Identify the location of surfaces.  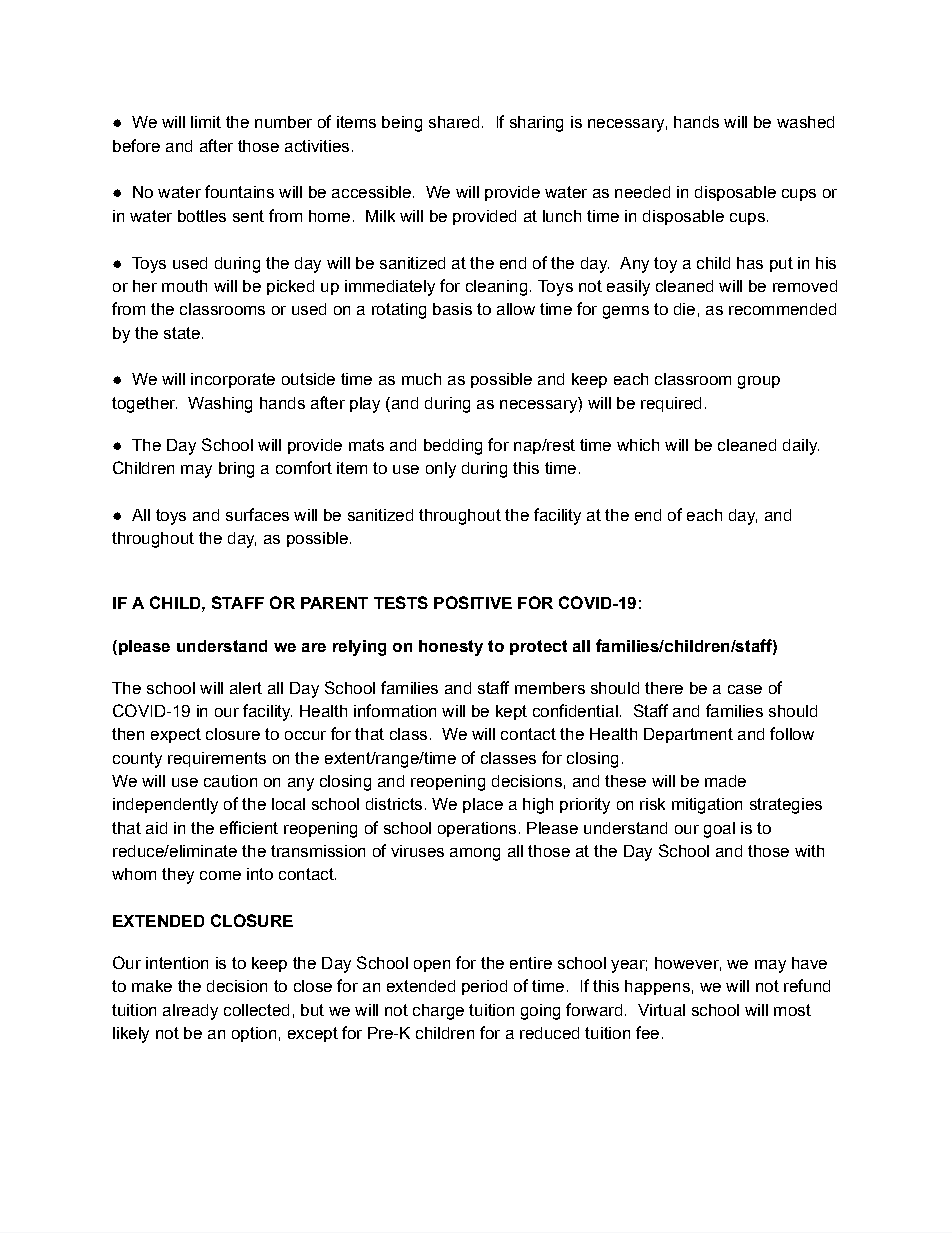
(257, 514).
